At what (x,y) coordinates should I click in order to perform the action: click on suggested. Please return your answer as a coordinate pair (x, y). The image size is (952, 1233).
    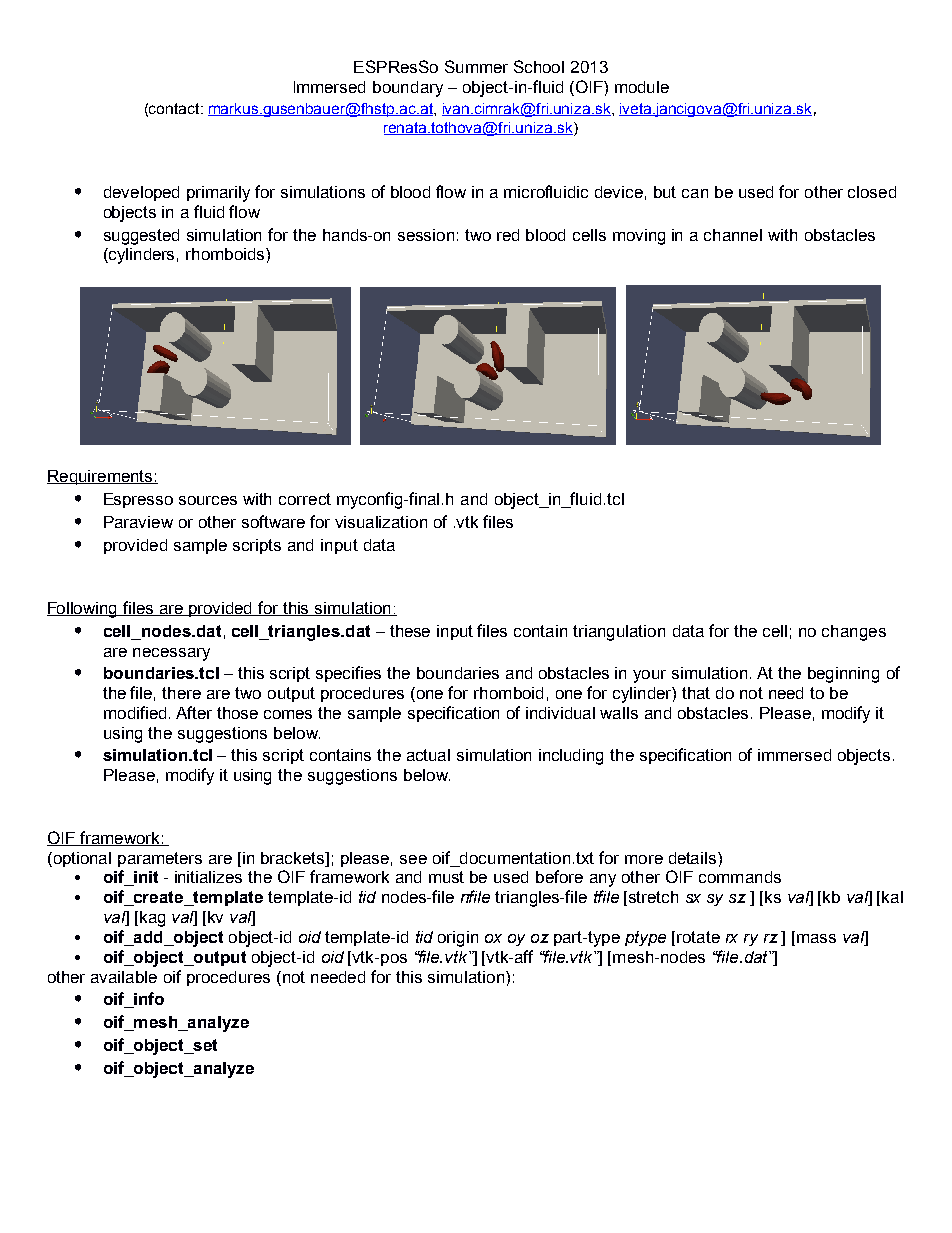
    Looking at the image, I should click on (141, 237).
